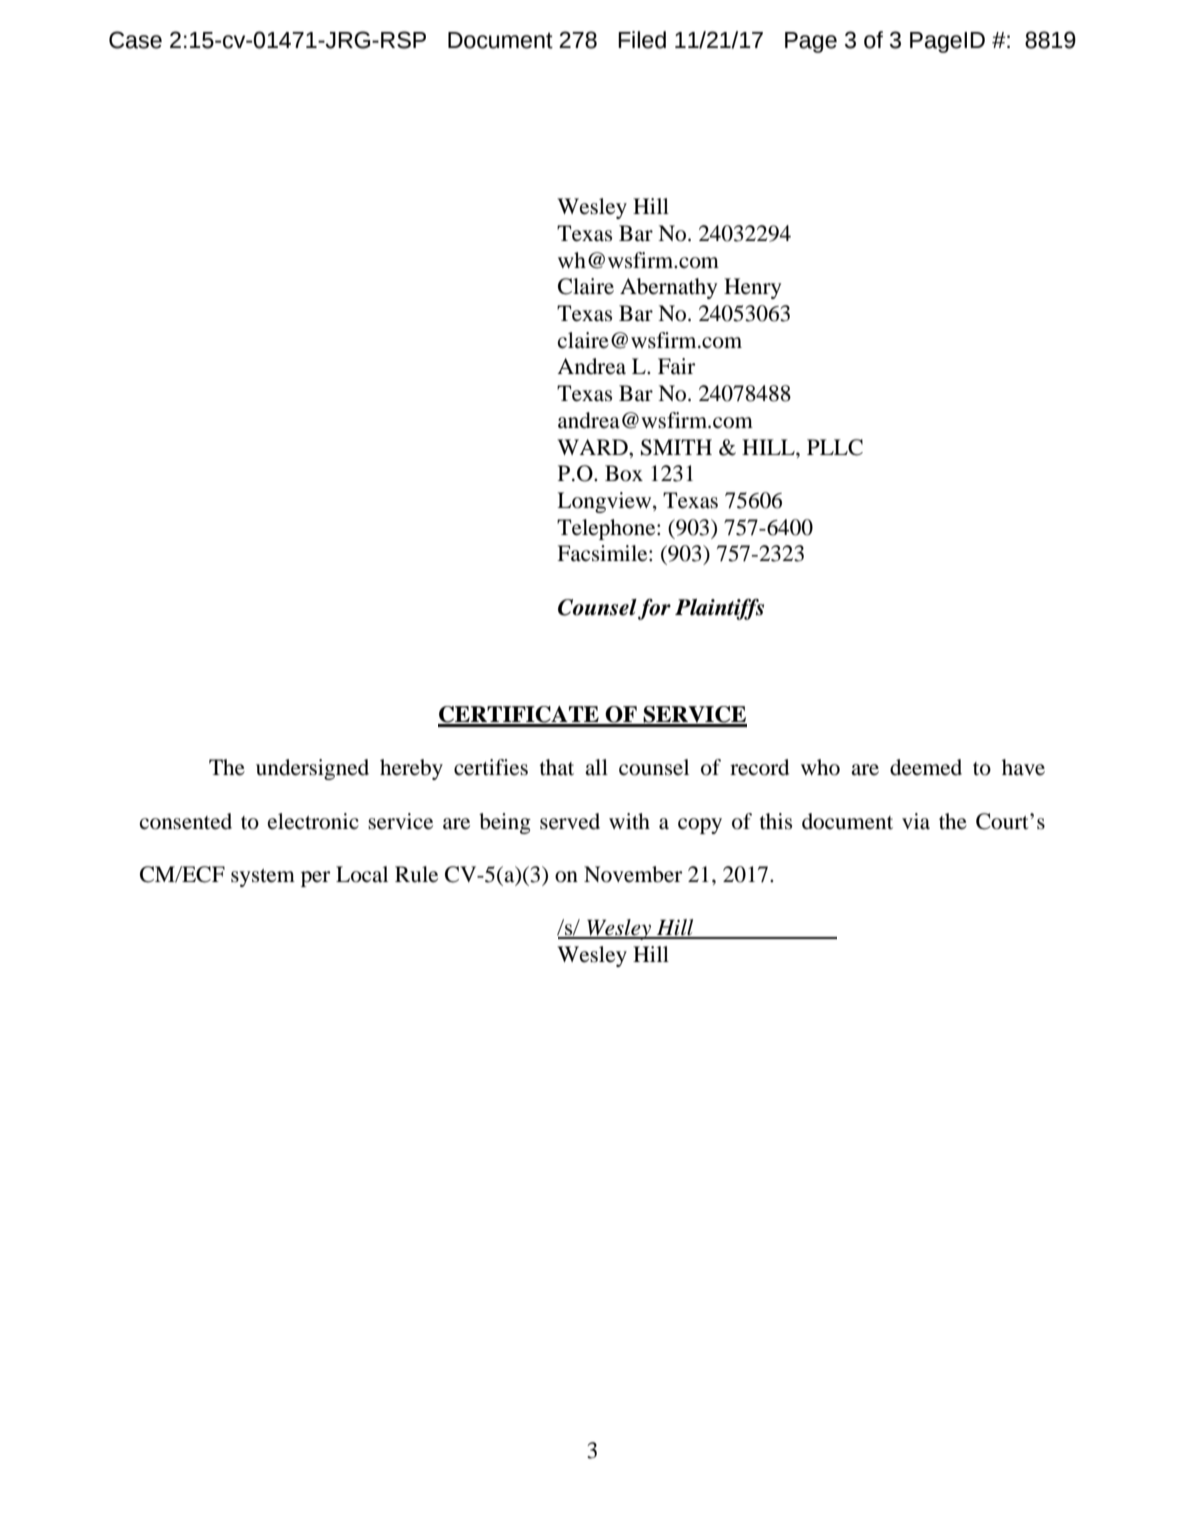  Describe the element at coordinates (752, 288) in the document. I see `Henry` at that location.
